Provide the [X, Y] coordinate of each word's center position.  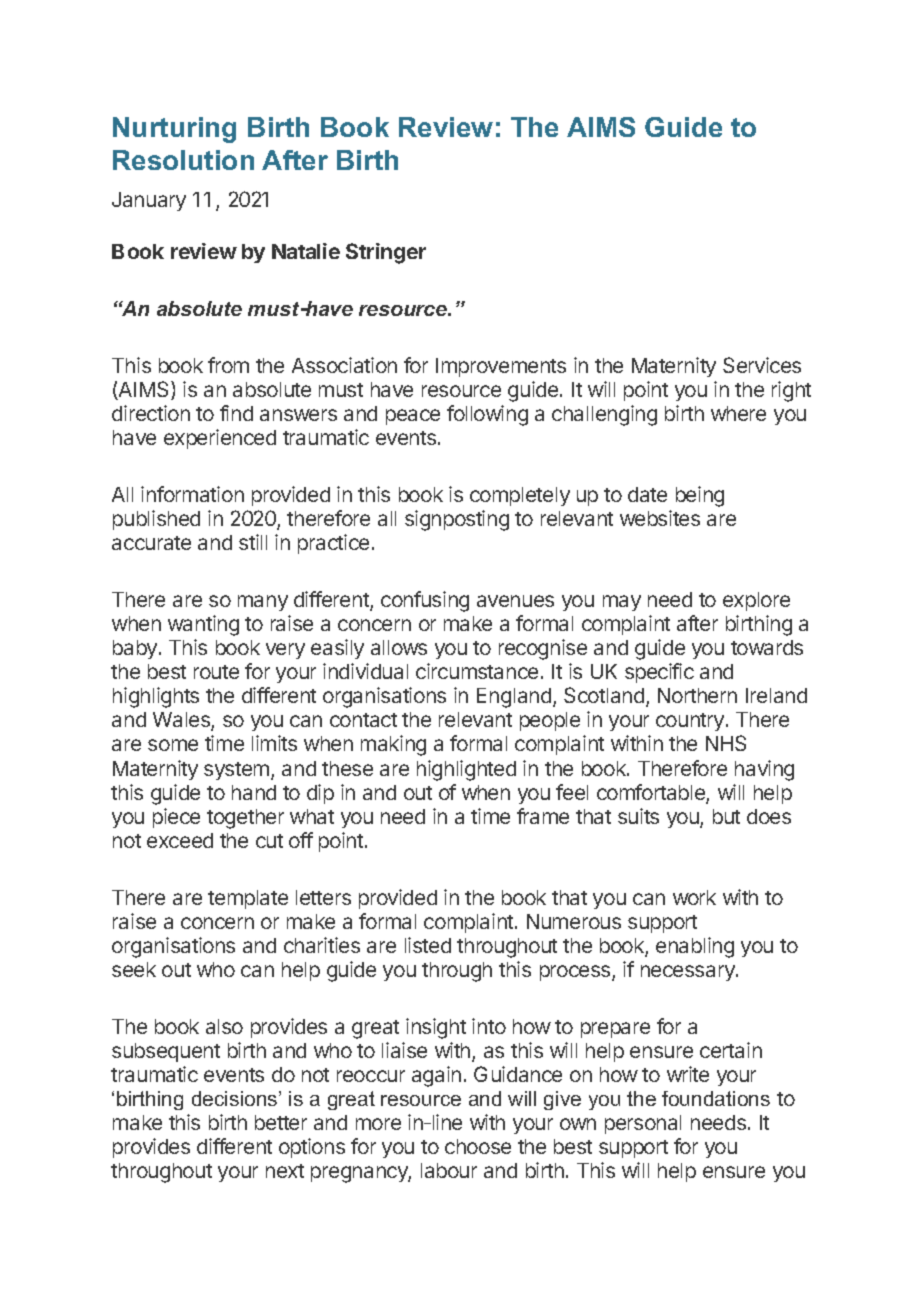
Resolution [183, 160]
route [216, 672]
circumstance [477, 671]
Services [762, 365]
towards [767, 647]
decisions [236, 1098]
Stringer [386, 253]
